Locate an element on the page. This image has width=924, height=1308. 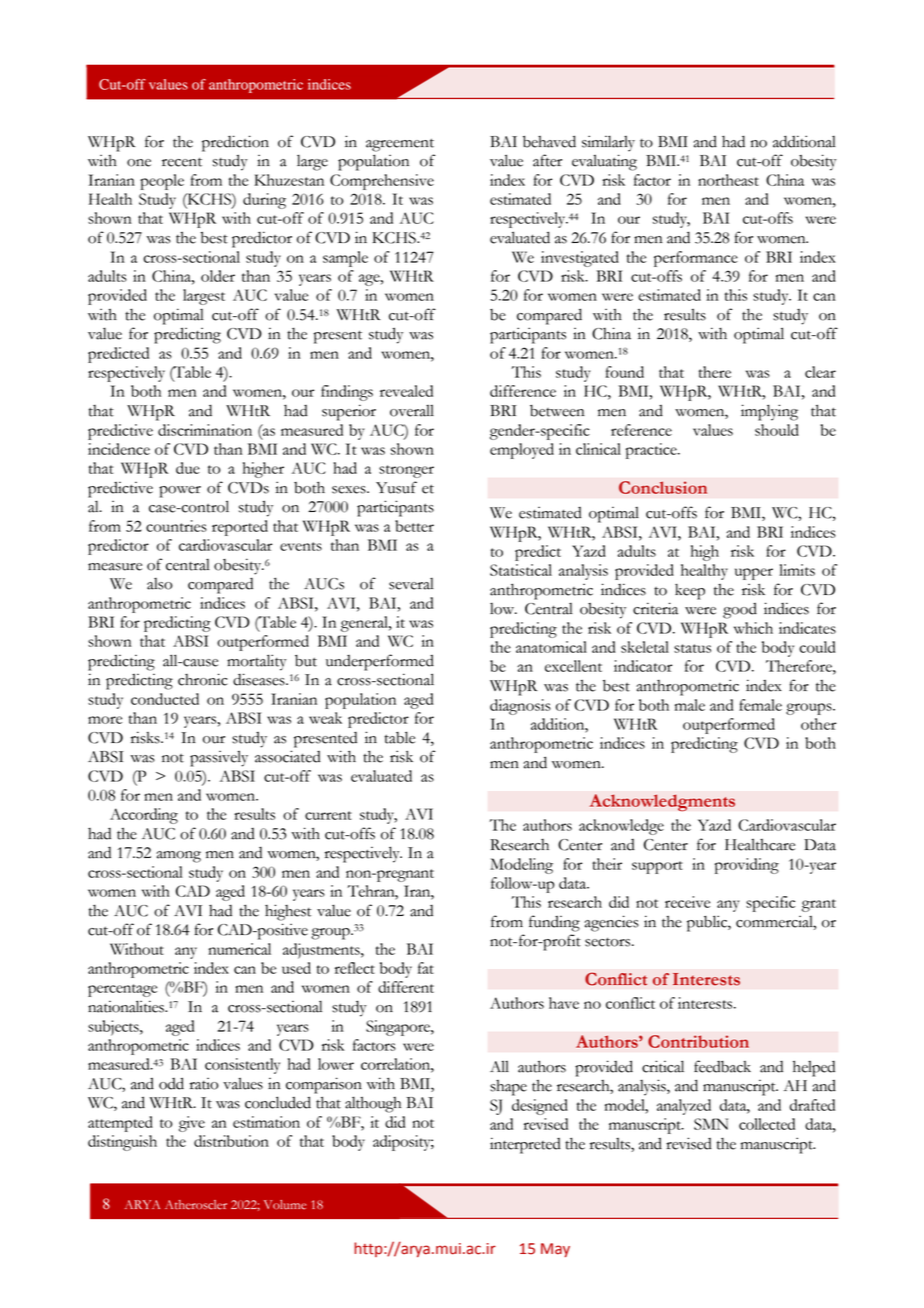
May is located at coordinates (555, 1250).
